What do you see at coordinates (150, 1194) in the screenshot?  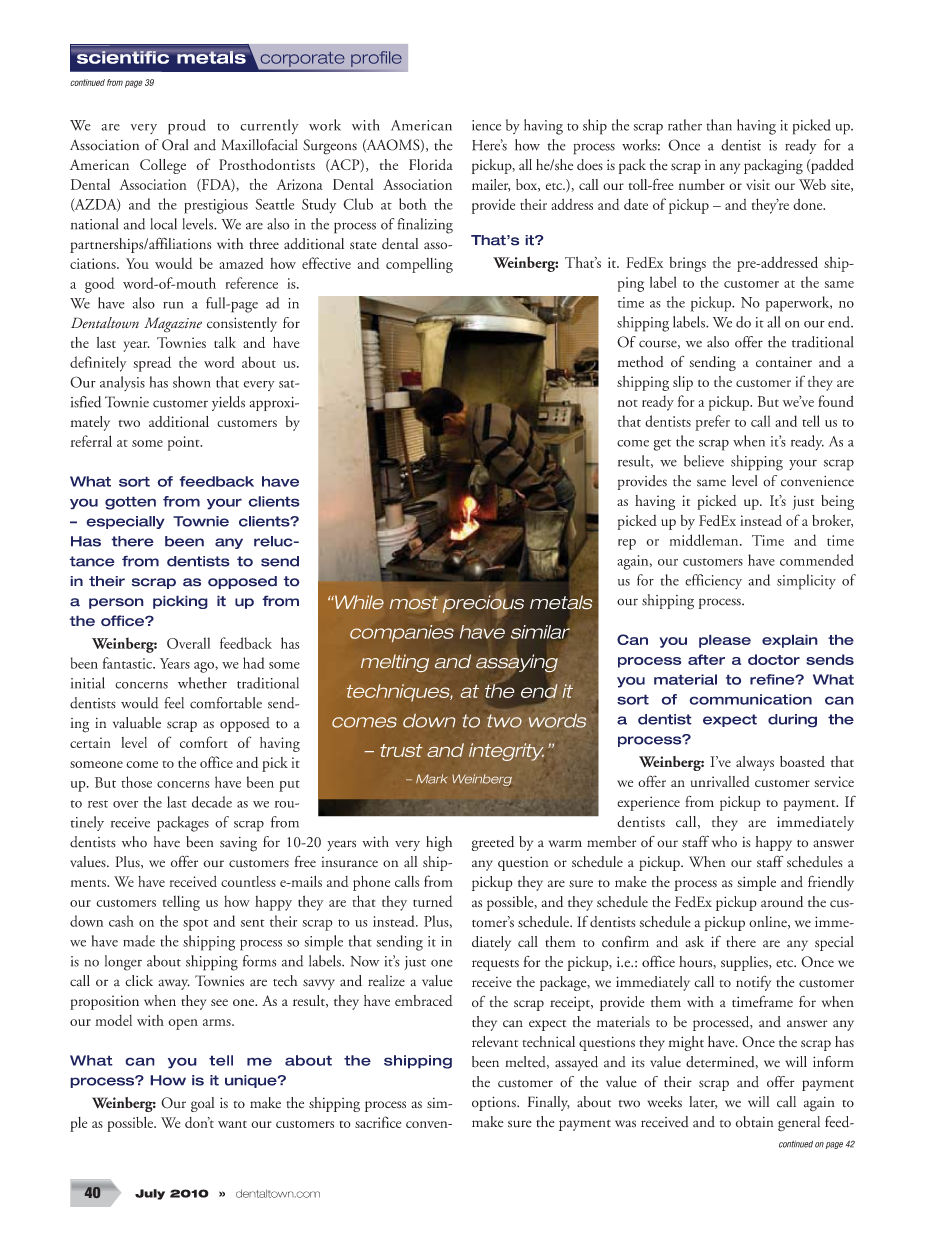 I see `July` at bounding box center [150, 1194].
